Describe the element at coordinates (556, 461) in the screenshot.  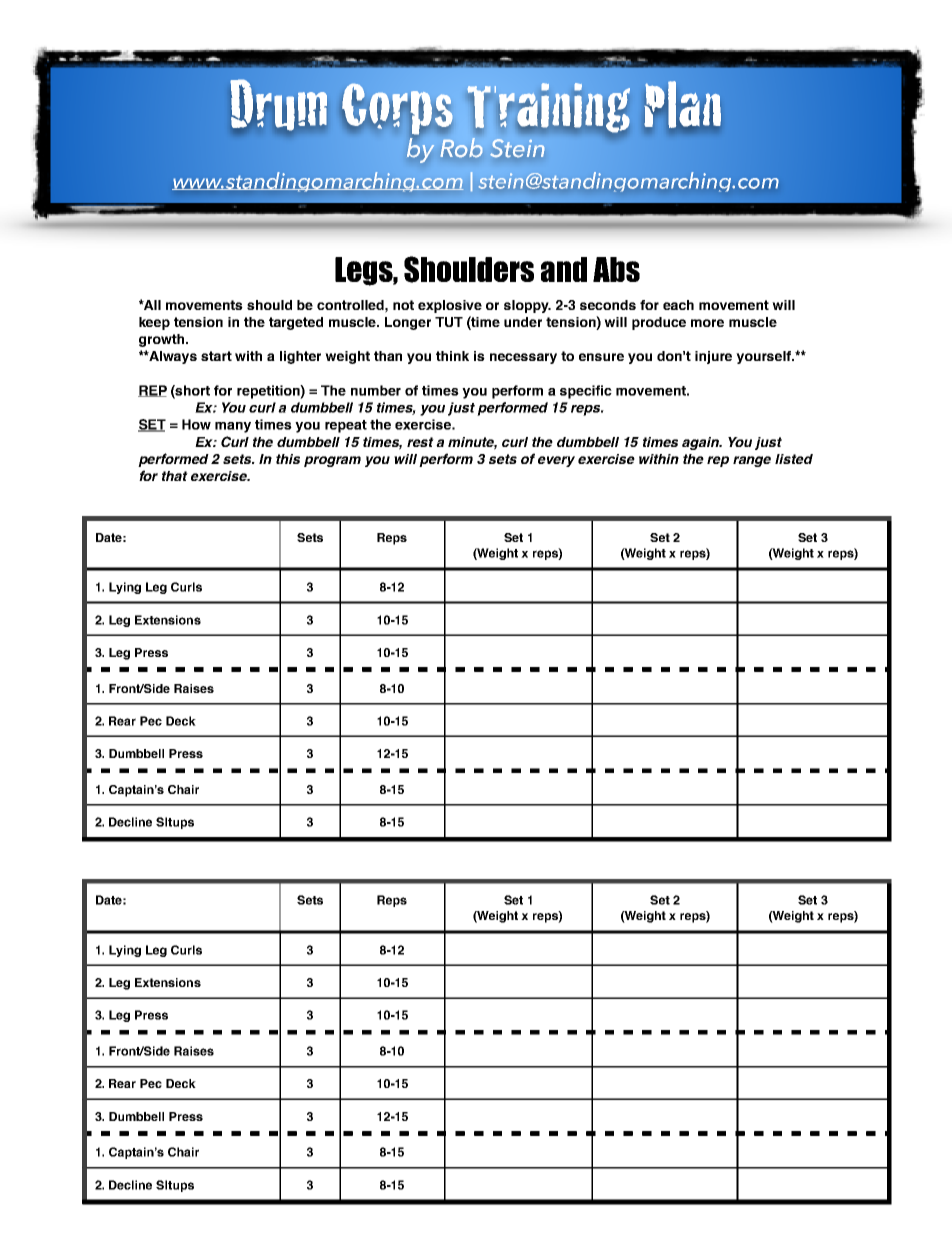
I see `every` at that location.
